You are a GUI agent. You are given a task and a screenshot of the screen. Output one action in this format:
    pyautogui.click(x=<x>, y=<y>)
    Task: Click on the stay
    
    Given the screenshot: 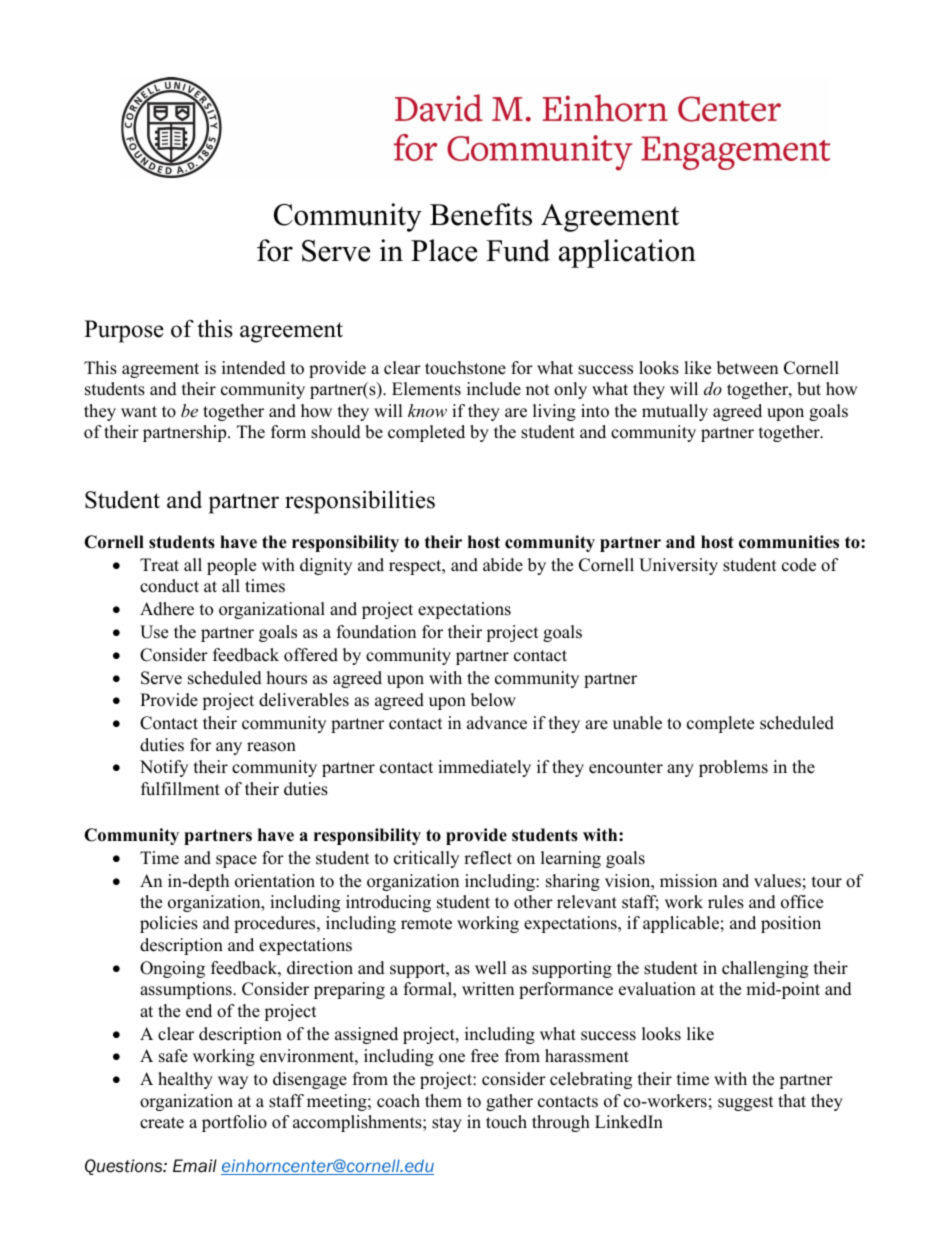 What is the action you would take?
    pyautogui.click(x=447, y=1124)
